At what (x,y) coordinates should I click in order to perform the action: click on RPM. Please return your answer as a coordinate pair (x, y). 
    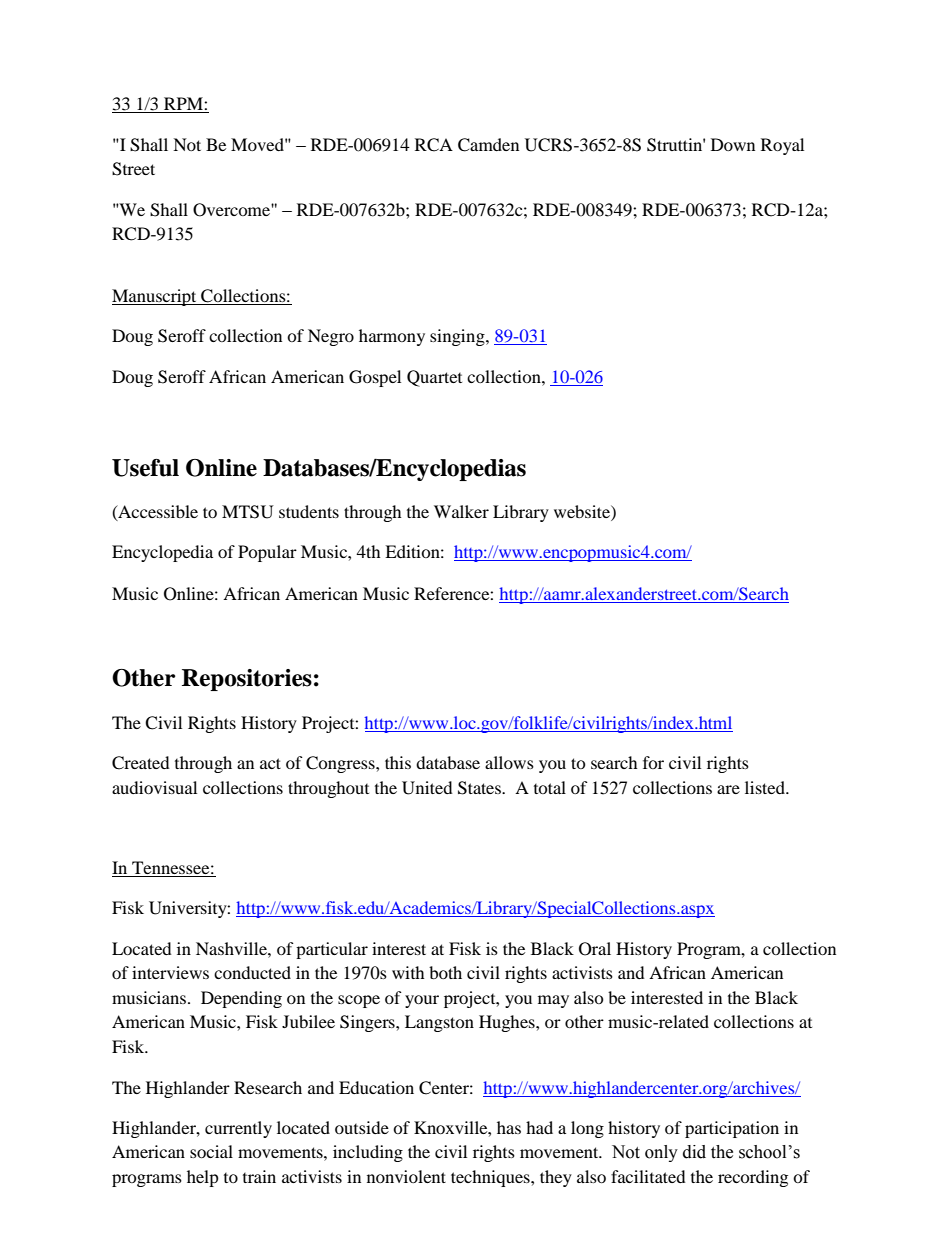
    Looking at the image, I should click on (183, 105).
